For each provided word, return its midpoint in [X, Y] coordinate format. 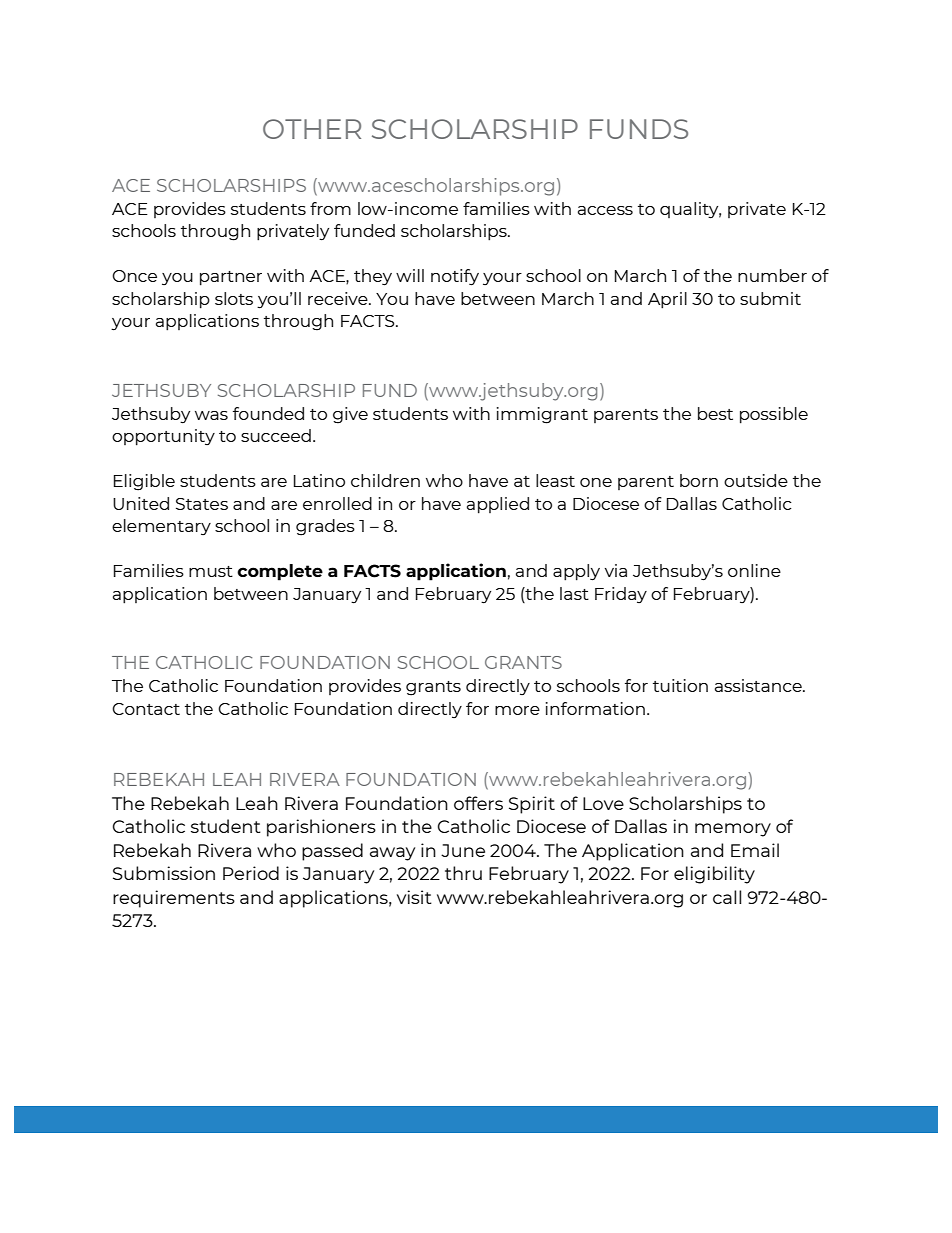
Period [251, 873]
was [211, 415]
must [211, 571]
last [574, 593]
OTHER [312, 129]
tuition [680, 685]
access [605, 210]
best [715, 413]
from [330, 208]
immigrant [542, 415]
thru [463, 873]
